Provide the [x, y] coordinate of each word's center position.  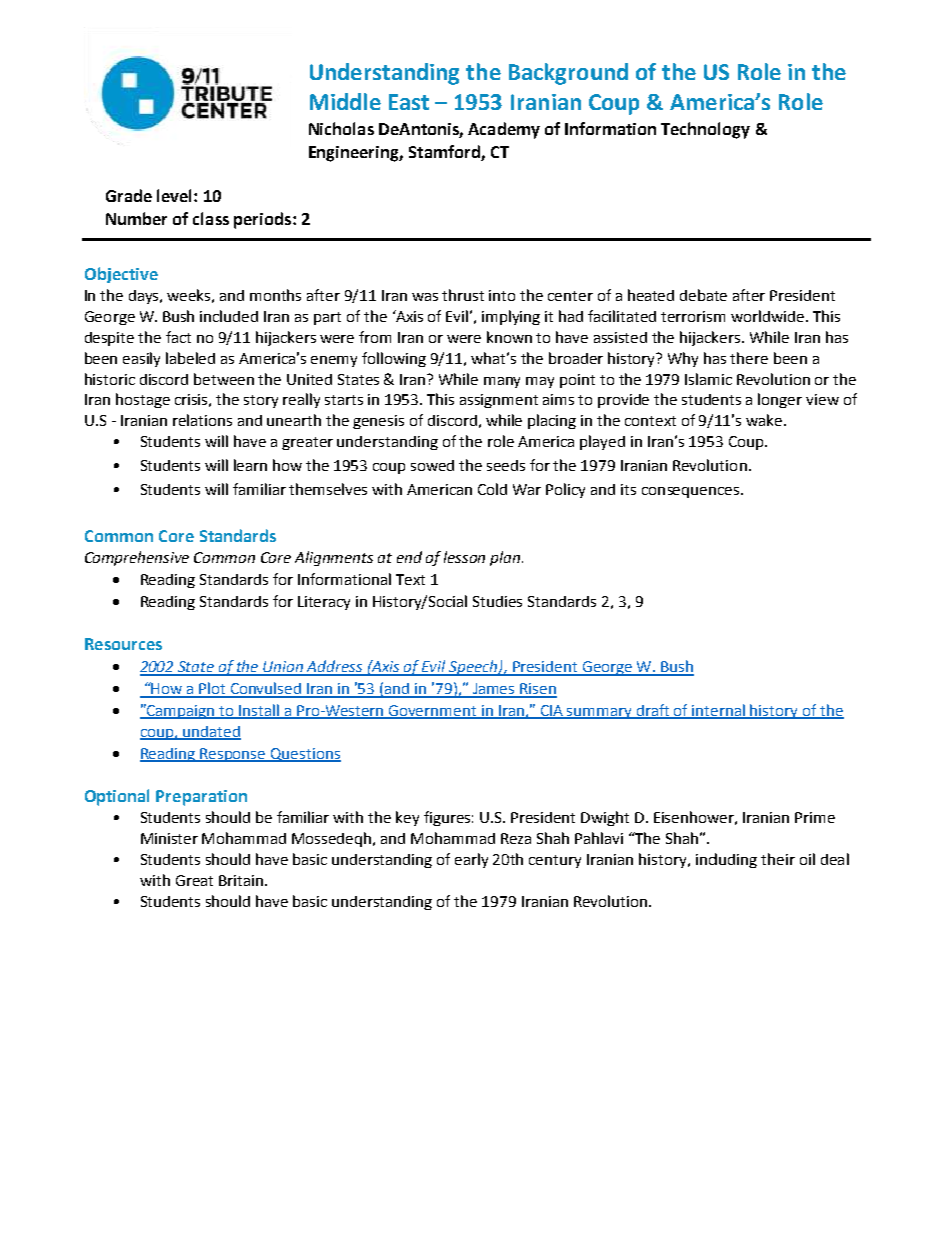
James [494, 690]
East [409, 102]
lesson [464, 557]
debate [703, 295]
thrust [463, 295]
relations [202, 420]
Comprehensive [137, 558]
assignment [499, 401]
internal [719, 711]
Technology [705, 130]
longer [780, 400]
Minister [169, 838]
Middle [345, 101]
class [211, 218]
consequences [690, 492]
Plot [213, 689]
